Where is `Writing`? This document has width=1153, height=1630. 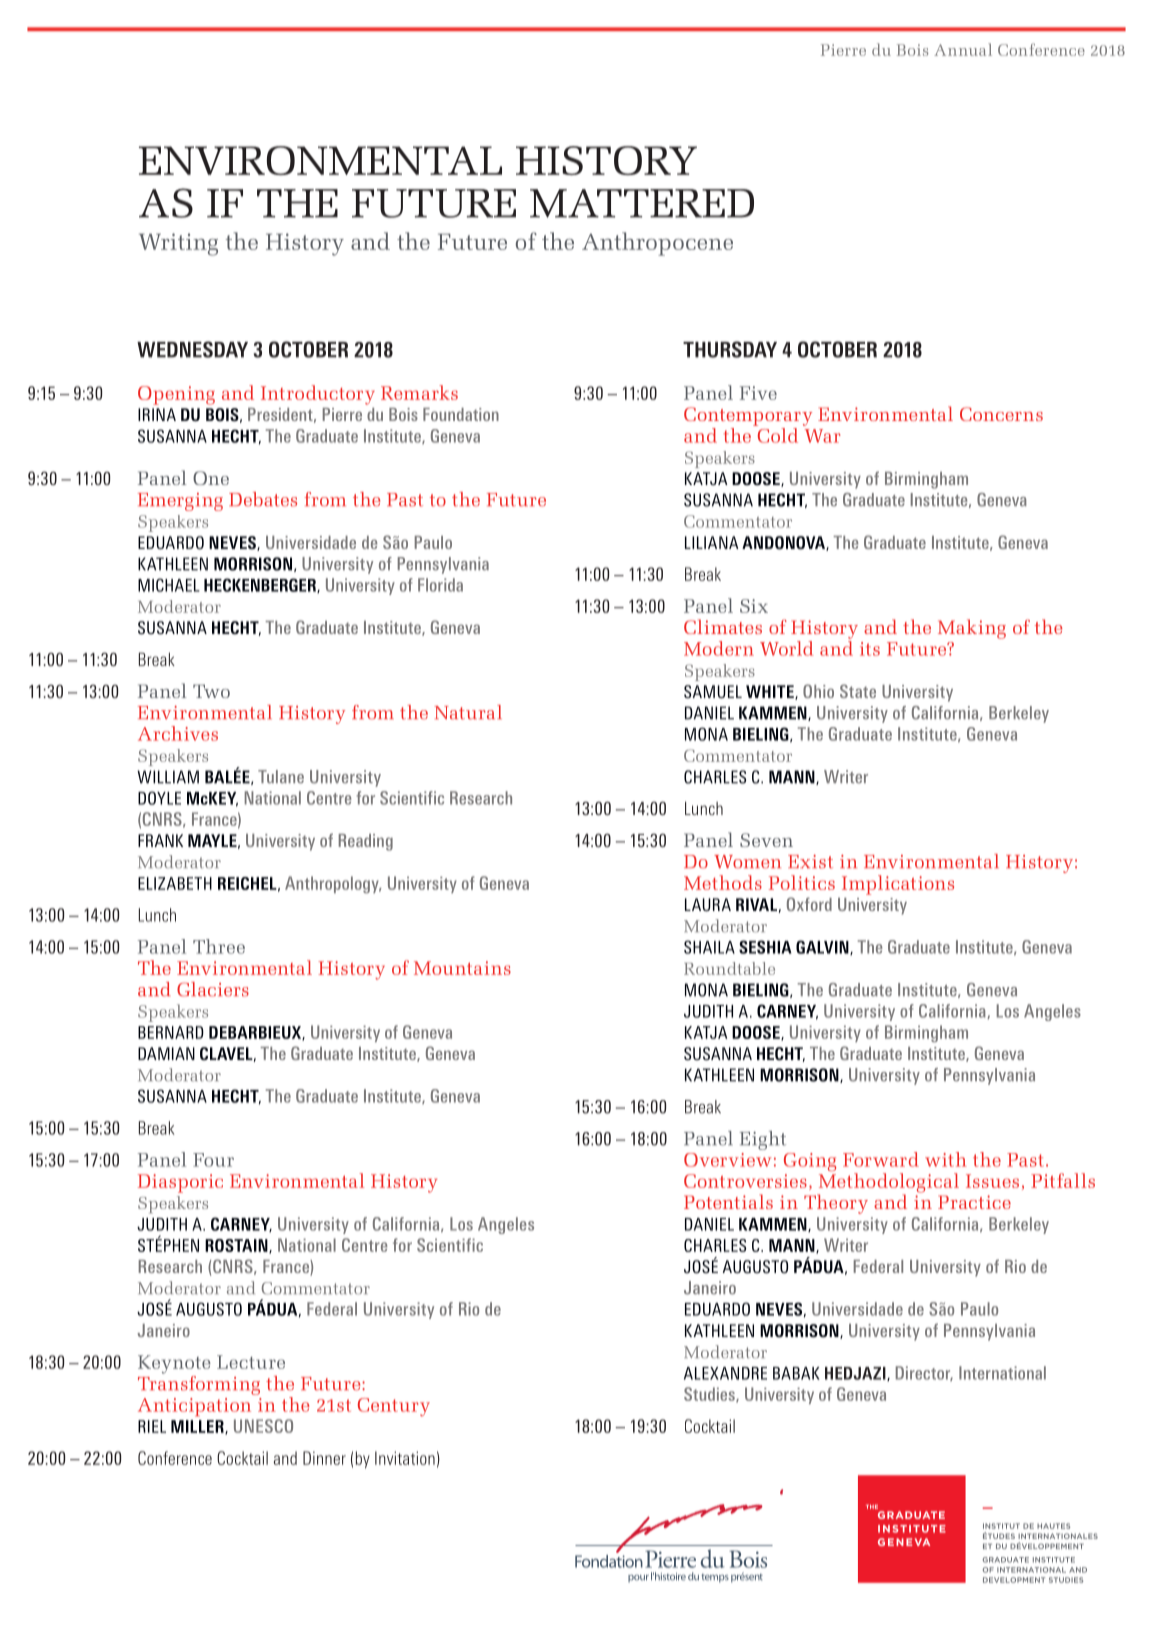
Writing is located at coordinates (178, 244).
